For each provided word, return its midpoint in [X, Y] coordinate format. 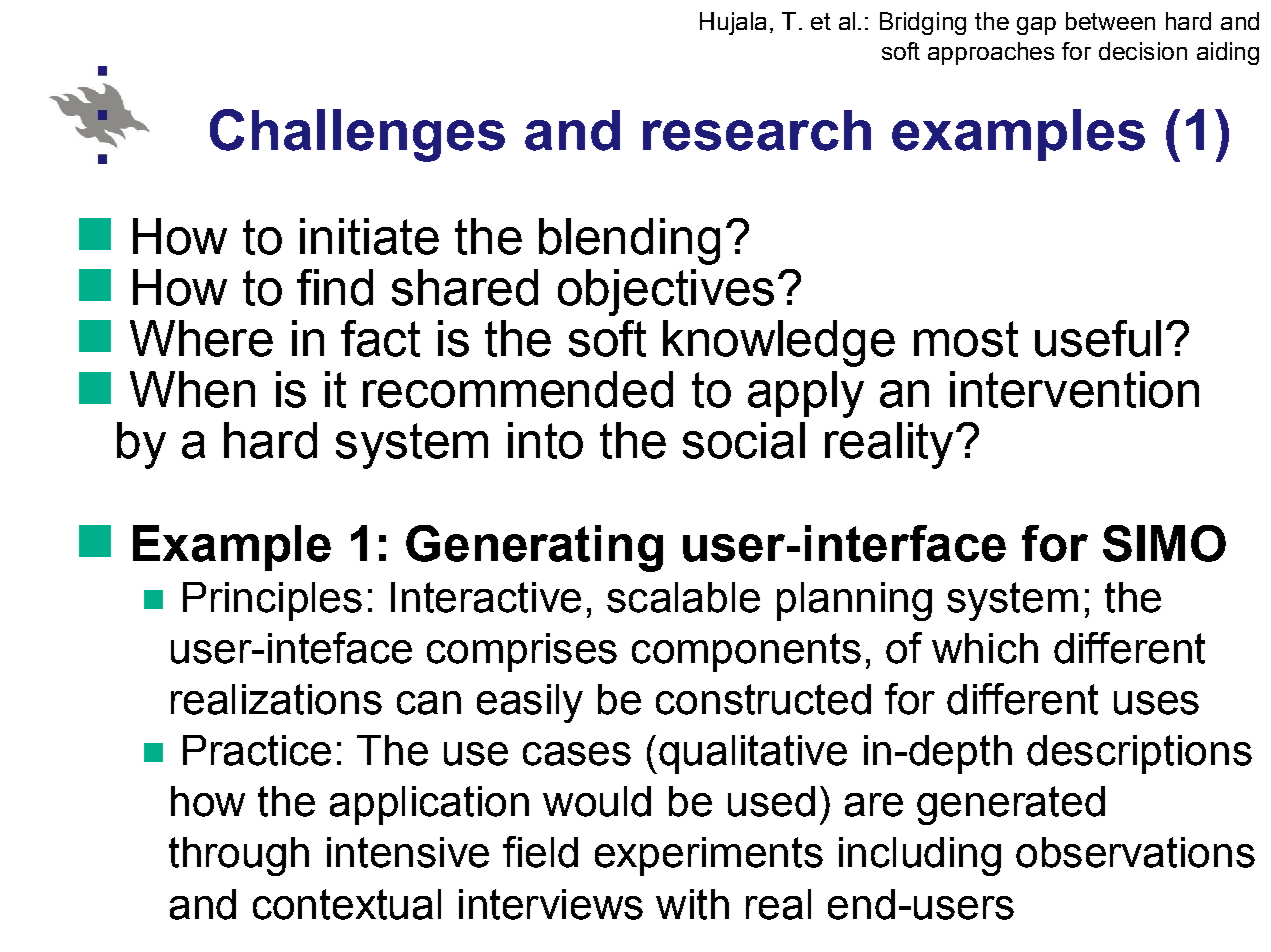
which [985, 648]
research [757, 130]
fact [380, 338]
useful [1098, 338]
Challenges [357, 135]
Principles [272, 601]
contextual [347, 904]
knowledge [779, 343]
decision [1143, 51]
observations [1135, 852]
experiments [709, 856]
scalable [683, 597]
